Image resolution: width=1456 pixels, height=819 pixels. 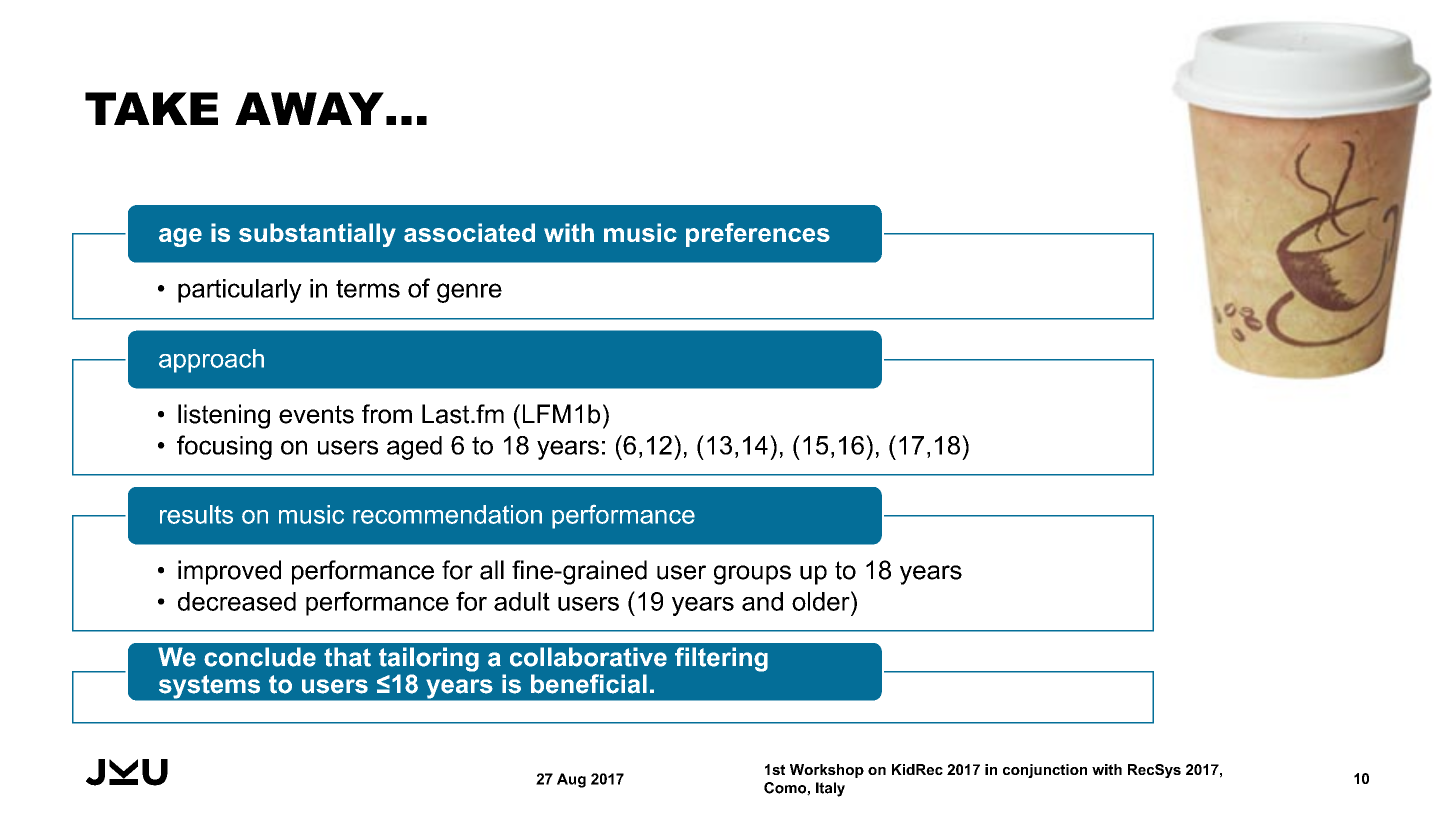 I want to click on from, so click(x=387, y=414).
